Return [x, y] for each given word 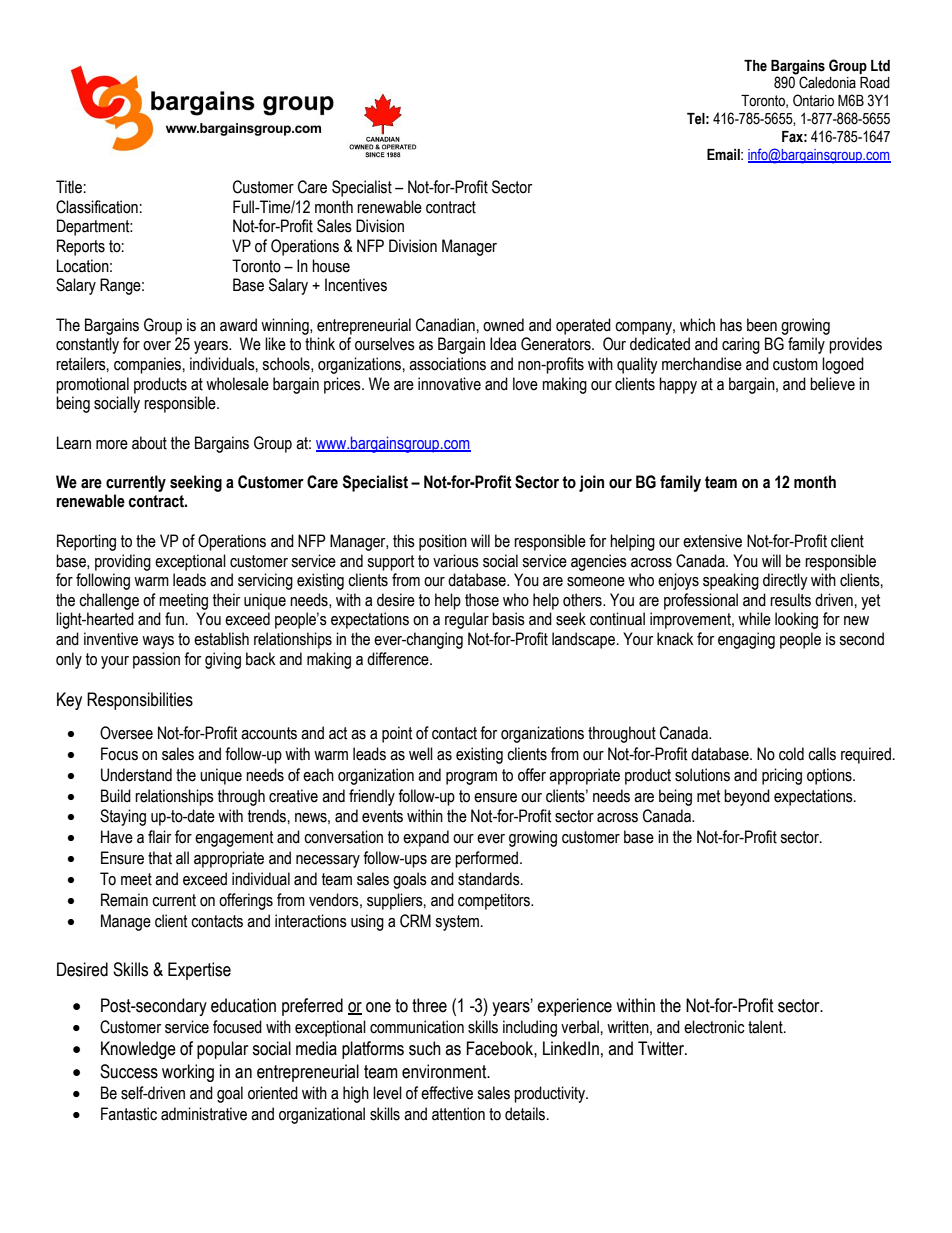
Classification [97, 207]
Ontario [813, 100]
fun [174, 619]
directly [785, 581]
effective [447, 1093]
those [482, 600]
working [188, 1073]
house [331, 266]
